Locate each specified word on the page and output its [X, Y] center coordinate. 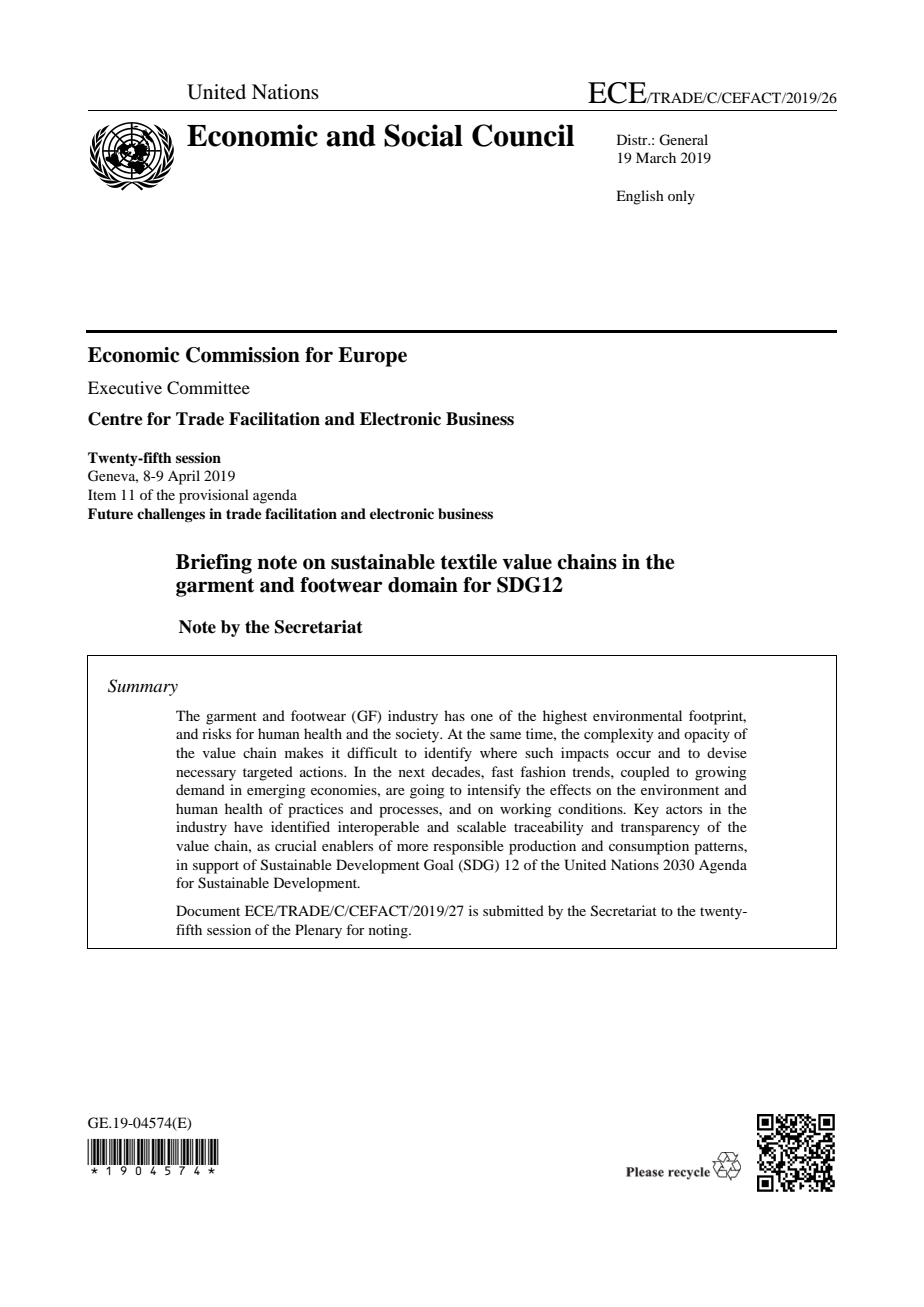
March [656, 157]
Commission [243, 355]
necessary [206, 775]
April [184, 477]
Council [523, 135]
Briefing [214, 564]
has [454, 715]
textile [468, 562]
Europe [372, 357]
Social [423, 135]
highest [565, 717]
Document [208, 910]
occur [633, 754]
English [640, 197]
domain [423, 585]
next [412, 772]
